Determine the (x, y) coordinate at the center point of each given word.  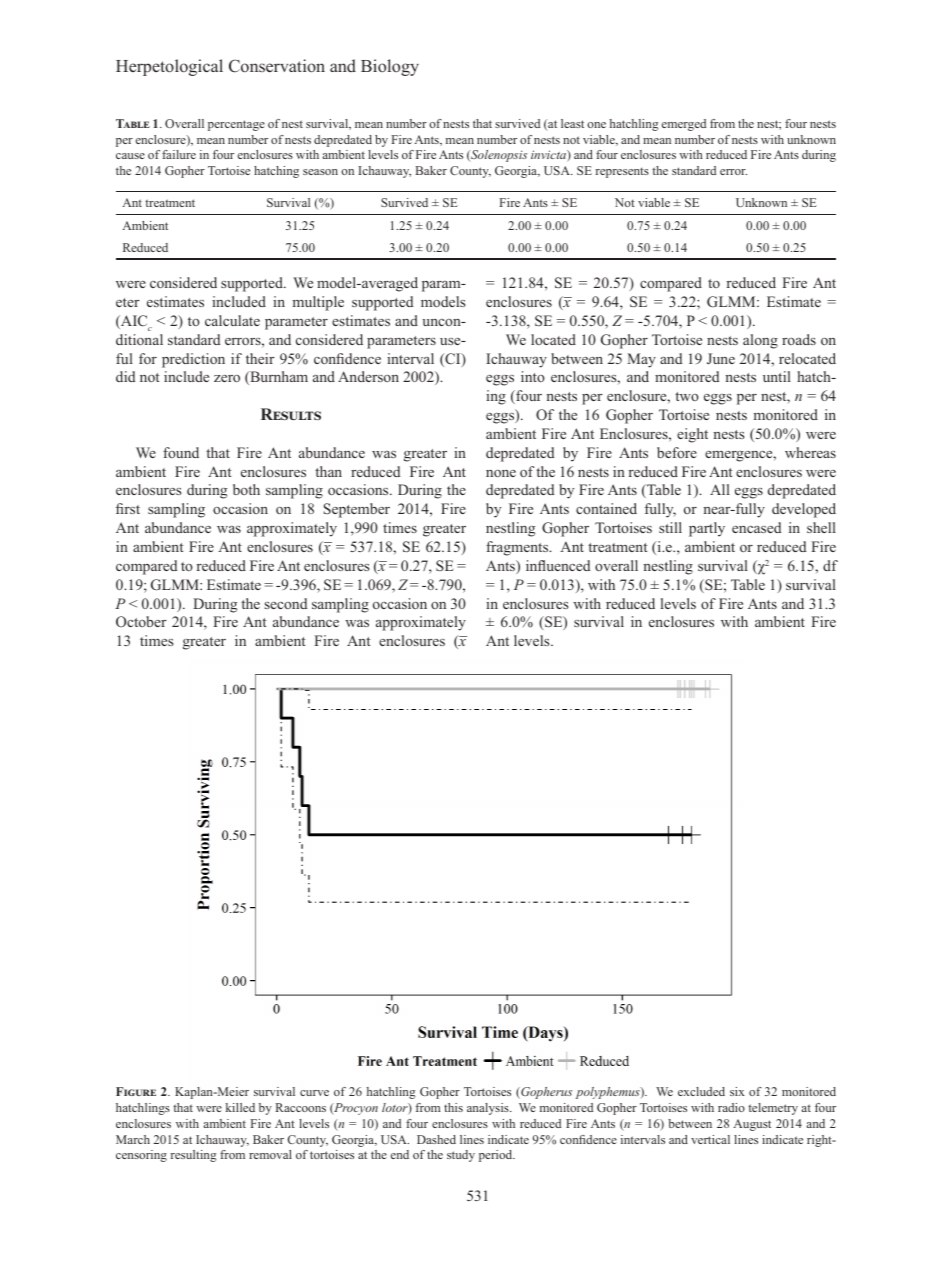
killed (240, 1107)
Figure (136, 1091)
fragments (518, 548)
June (721, 358)
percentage (236, 125)
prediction (193, 360)
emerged (684, 125)
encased (756, 527)
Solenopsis (498, 156)
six (737, 1091)
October (141, 621)
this (453, 1107)
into (533, 376)
